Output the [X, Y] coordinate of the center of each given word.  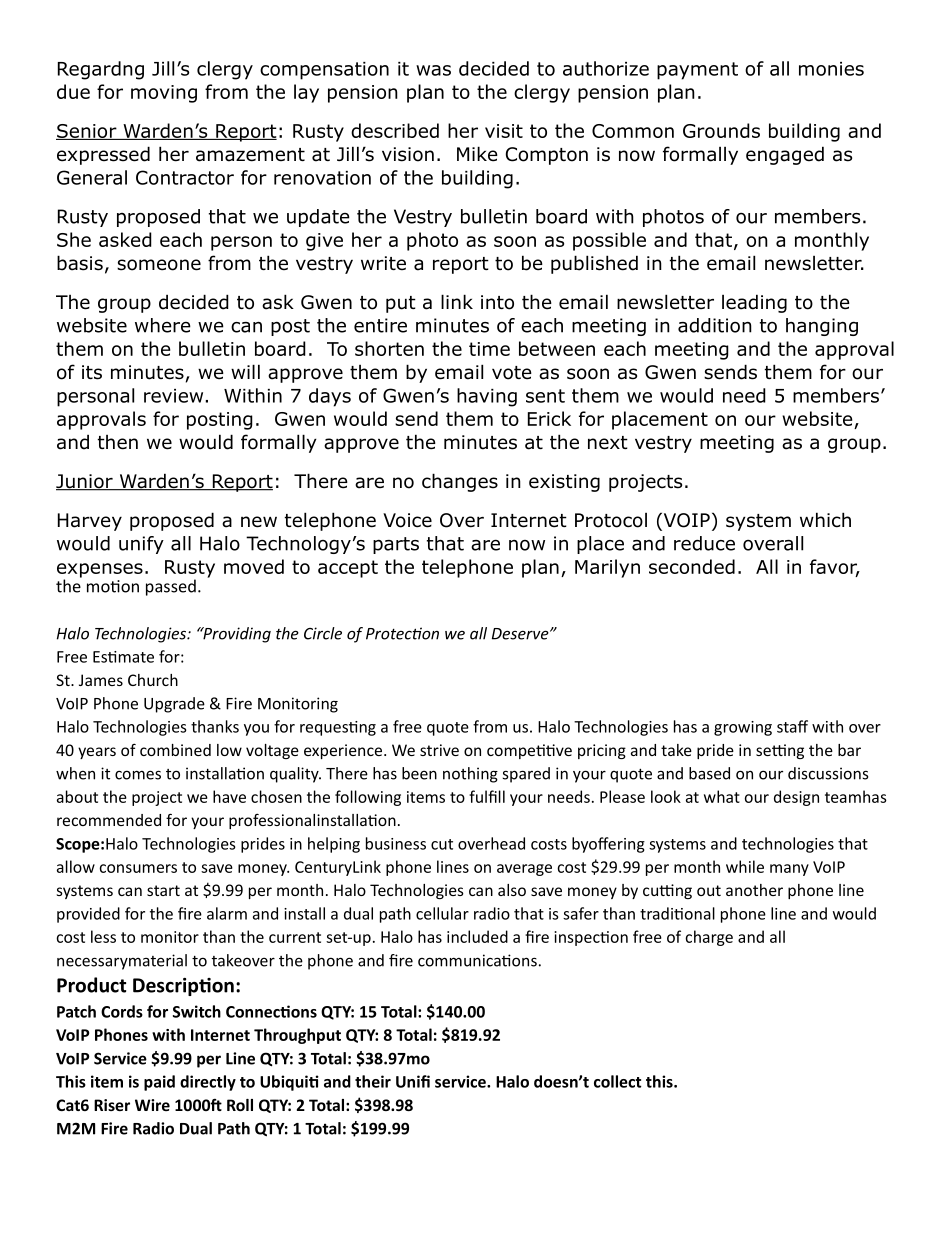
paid [159, 1083]
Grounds [721, 130]
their [373, 1081]
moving [164, 94]
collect [618, 1081]
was [433, 70]
